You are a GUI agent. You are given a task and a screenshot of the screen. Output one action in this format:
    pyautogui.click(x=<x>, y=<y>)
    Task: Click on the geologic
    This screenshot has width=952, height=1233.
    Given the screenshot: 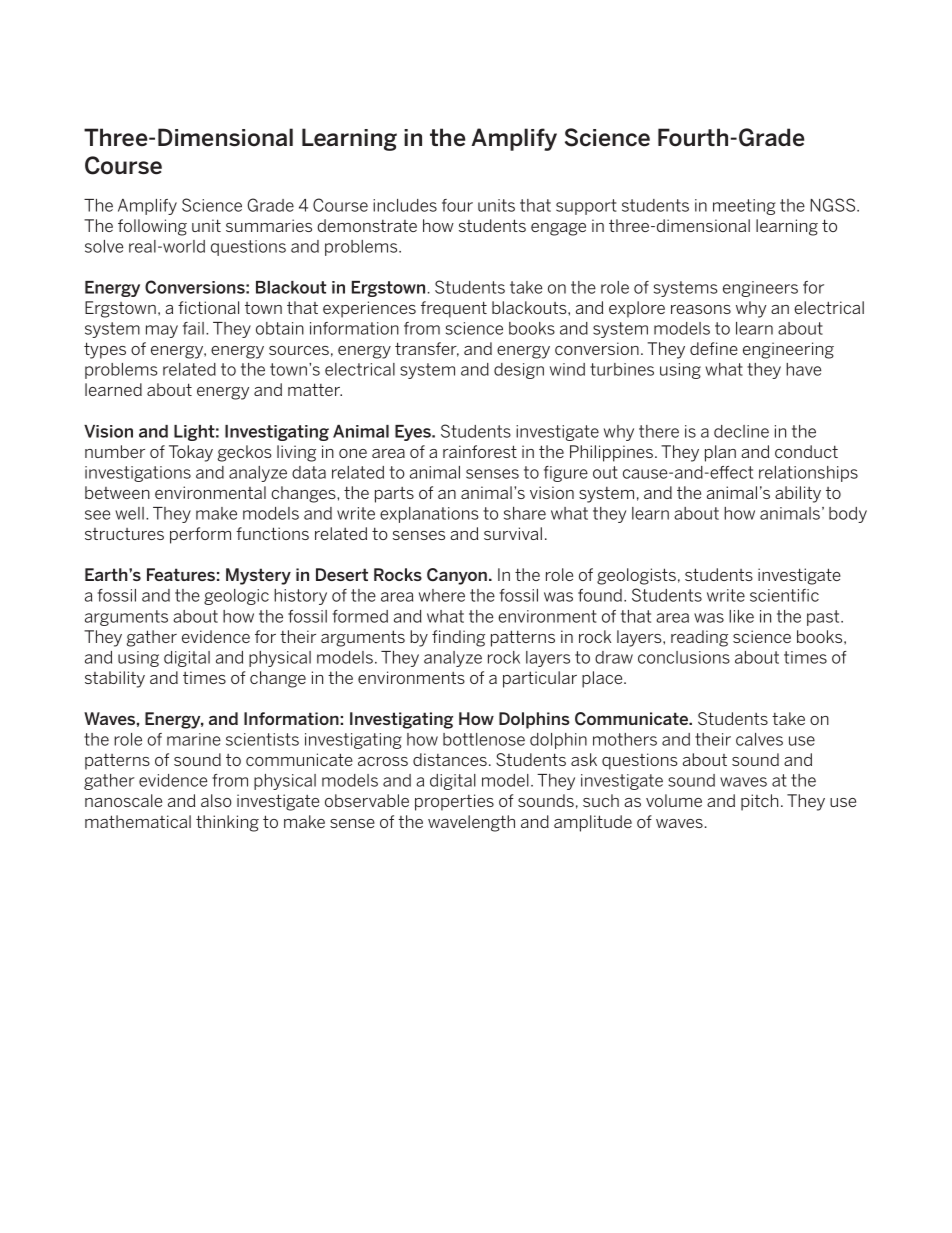 What is the action you would take?
    pyautogui.click(x=236, y=597)
